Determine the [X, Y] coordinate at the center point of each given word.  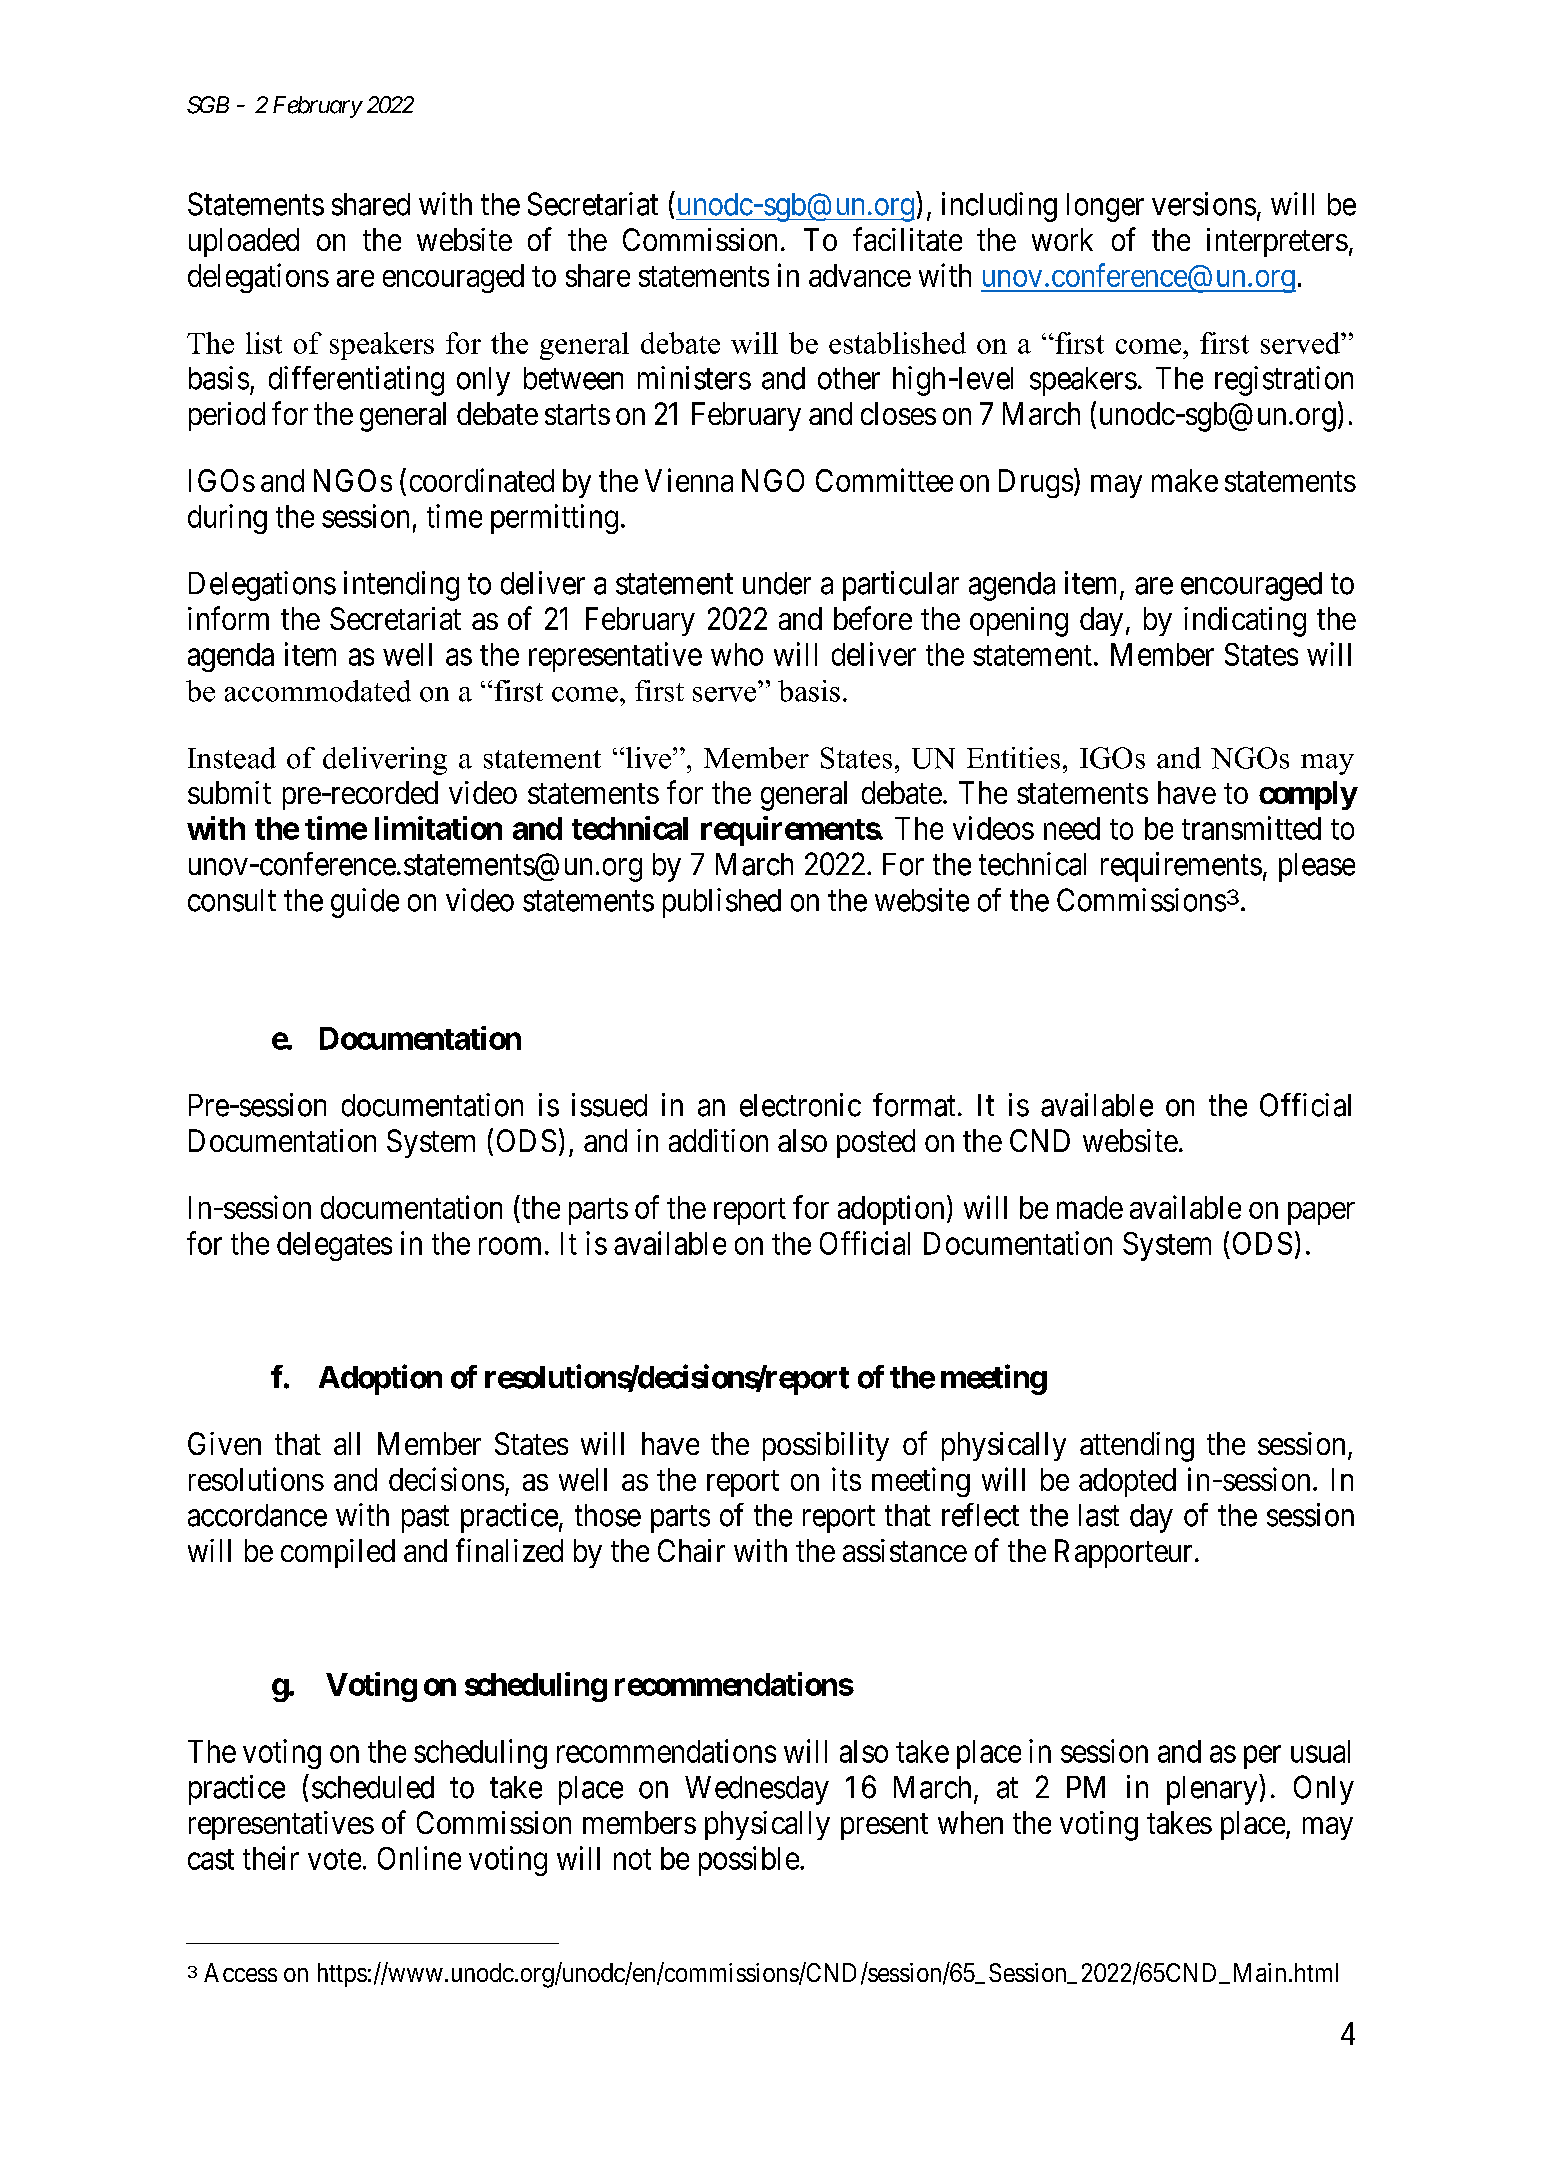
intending [401, 586]
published [722, 903]
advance [860, 275]
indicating [1245, 622]
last [1099, 1515]
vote [334, 1859]
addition [718, 1140]
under [777, 583]
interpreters [1277, 242]
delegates [334, 1246]
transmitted [1251, 828]
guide [365, 903]
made [1090, 1207]
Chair [691, 1550]
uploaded [244, 242]
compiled [338, 1553]
